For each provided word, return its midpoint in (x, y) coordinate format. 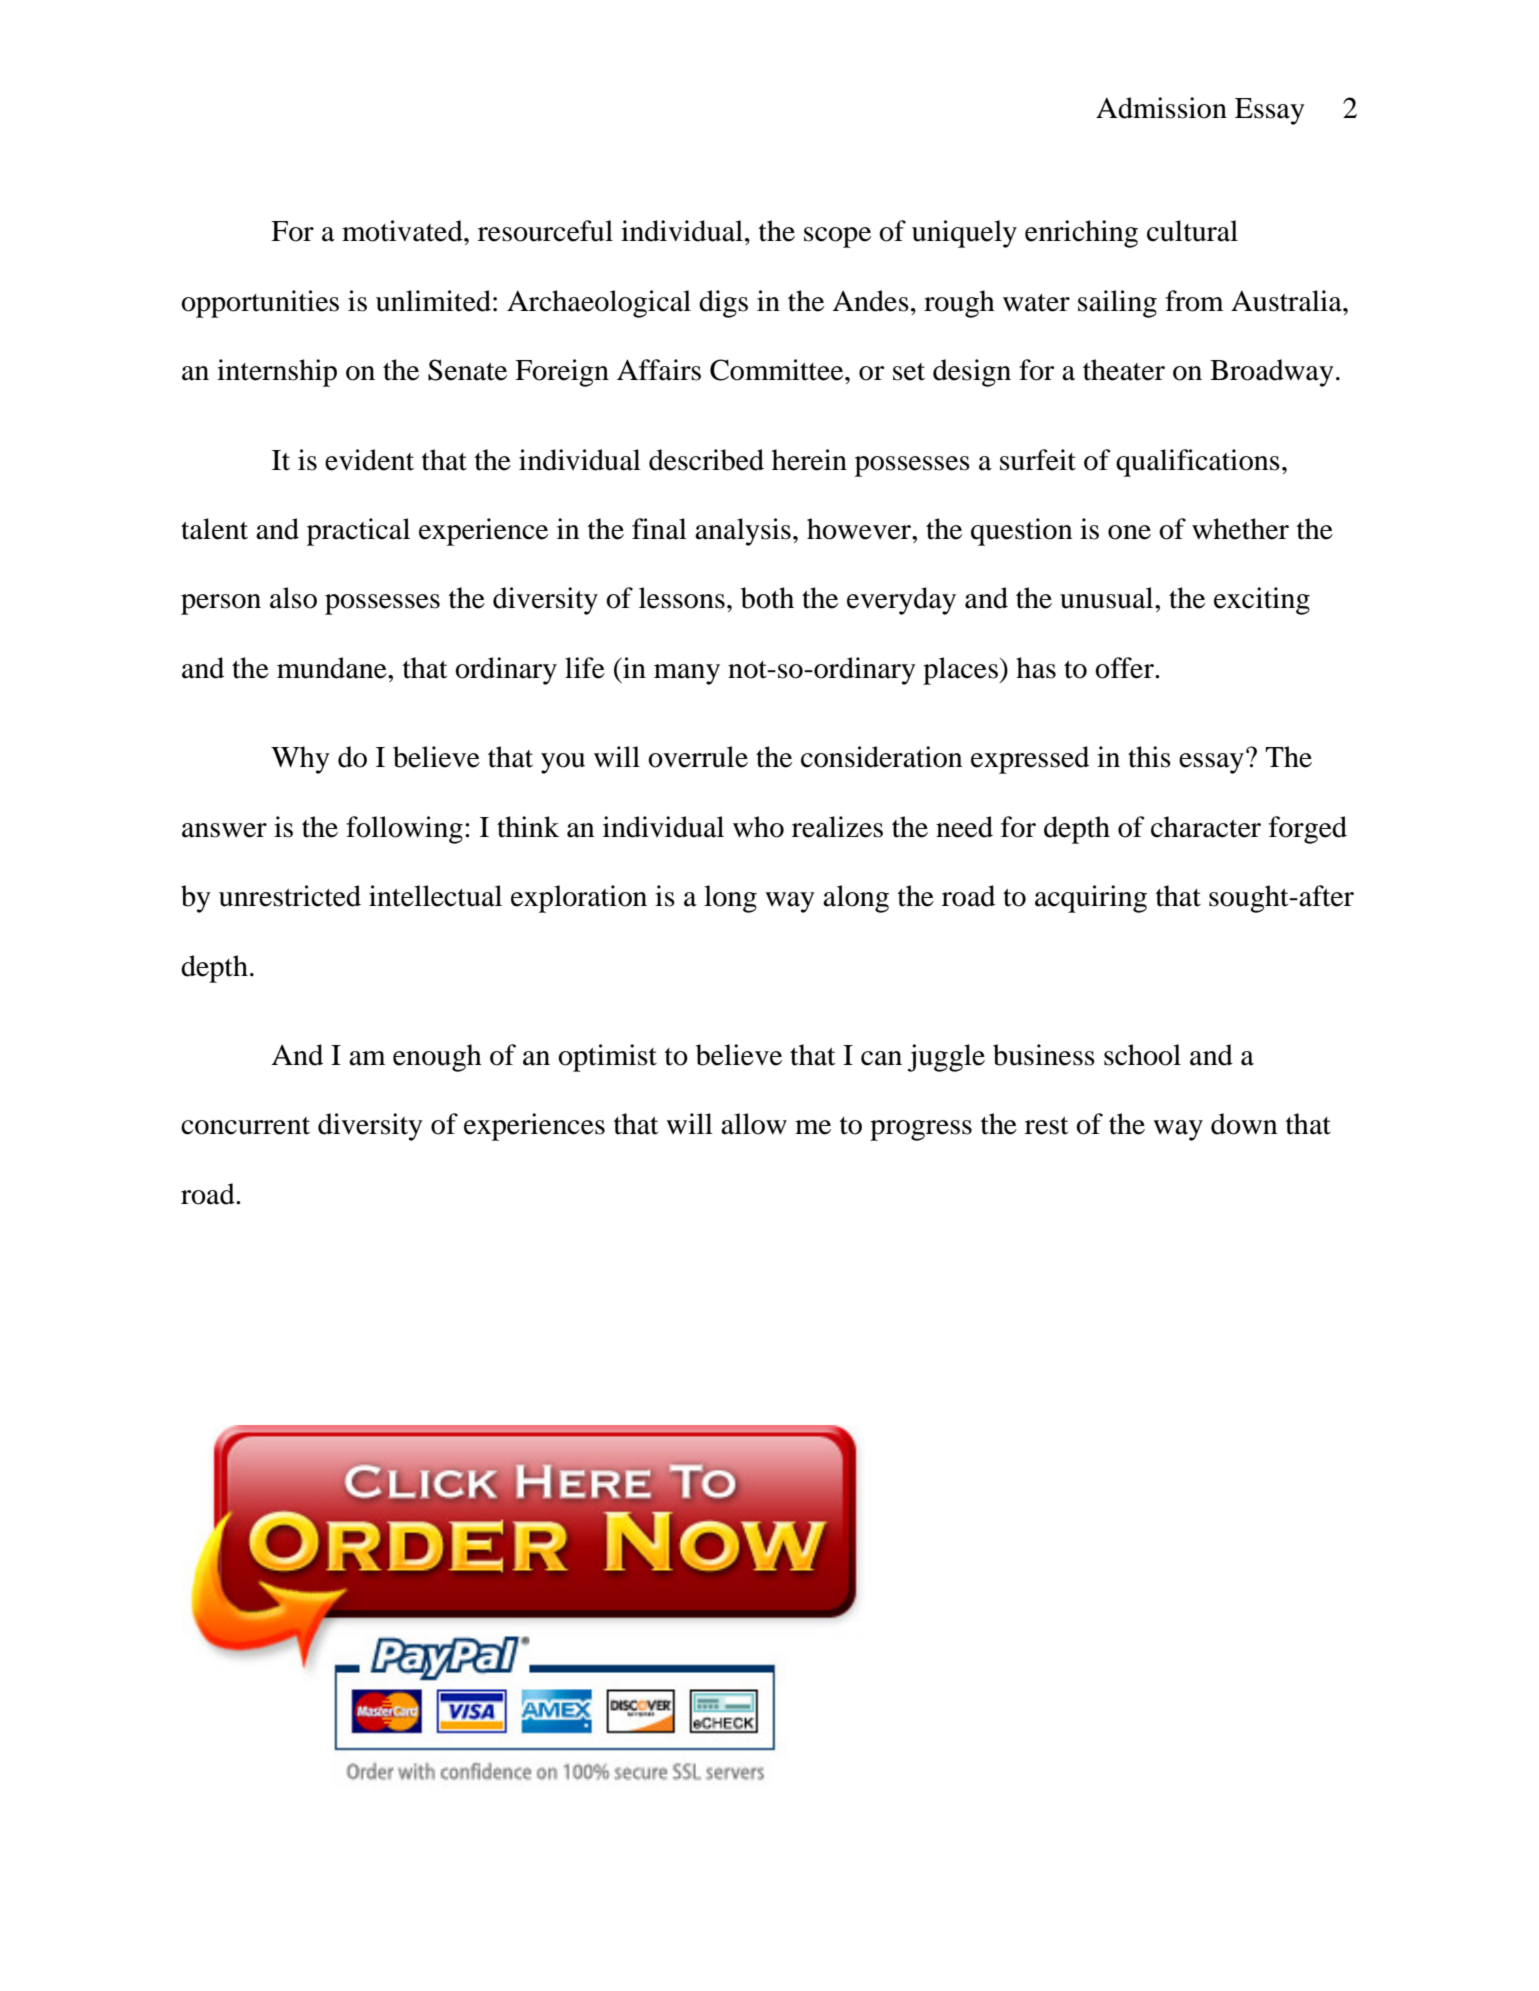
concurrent (245, 1126)
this (1149, 757)
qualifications (1198, 463)
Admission (1161, 108)
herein (809, 460)
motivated (403, 231)
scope (837, 237)
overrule (698, 757)
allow (754, 1124)
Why (300, 760)
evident (369, 460)
